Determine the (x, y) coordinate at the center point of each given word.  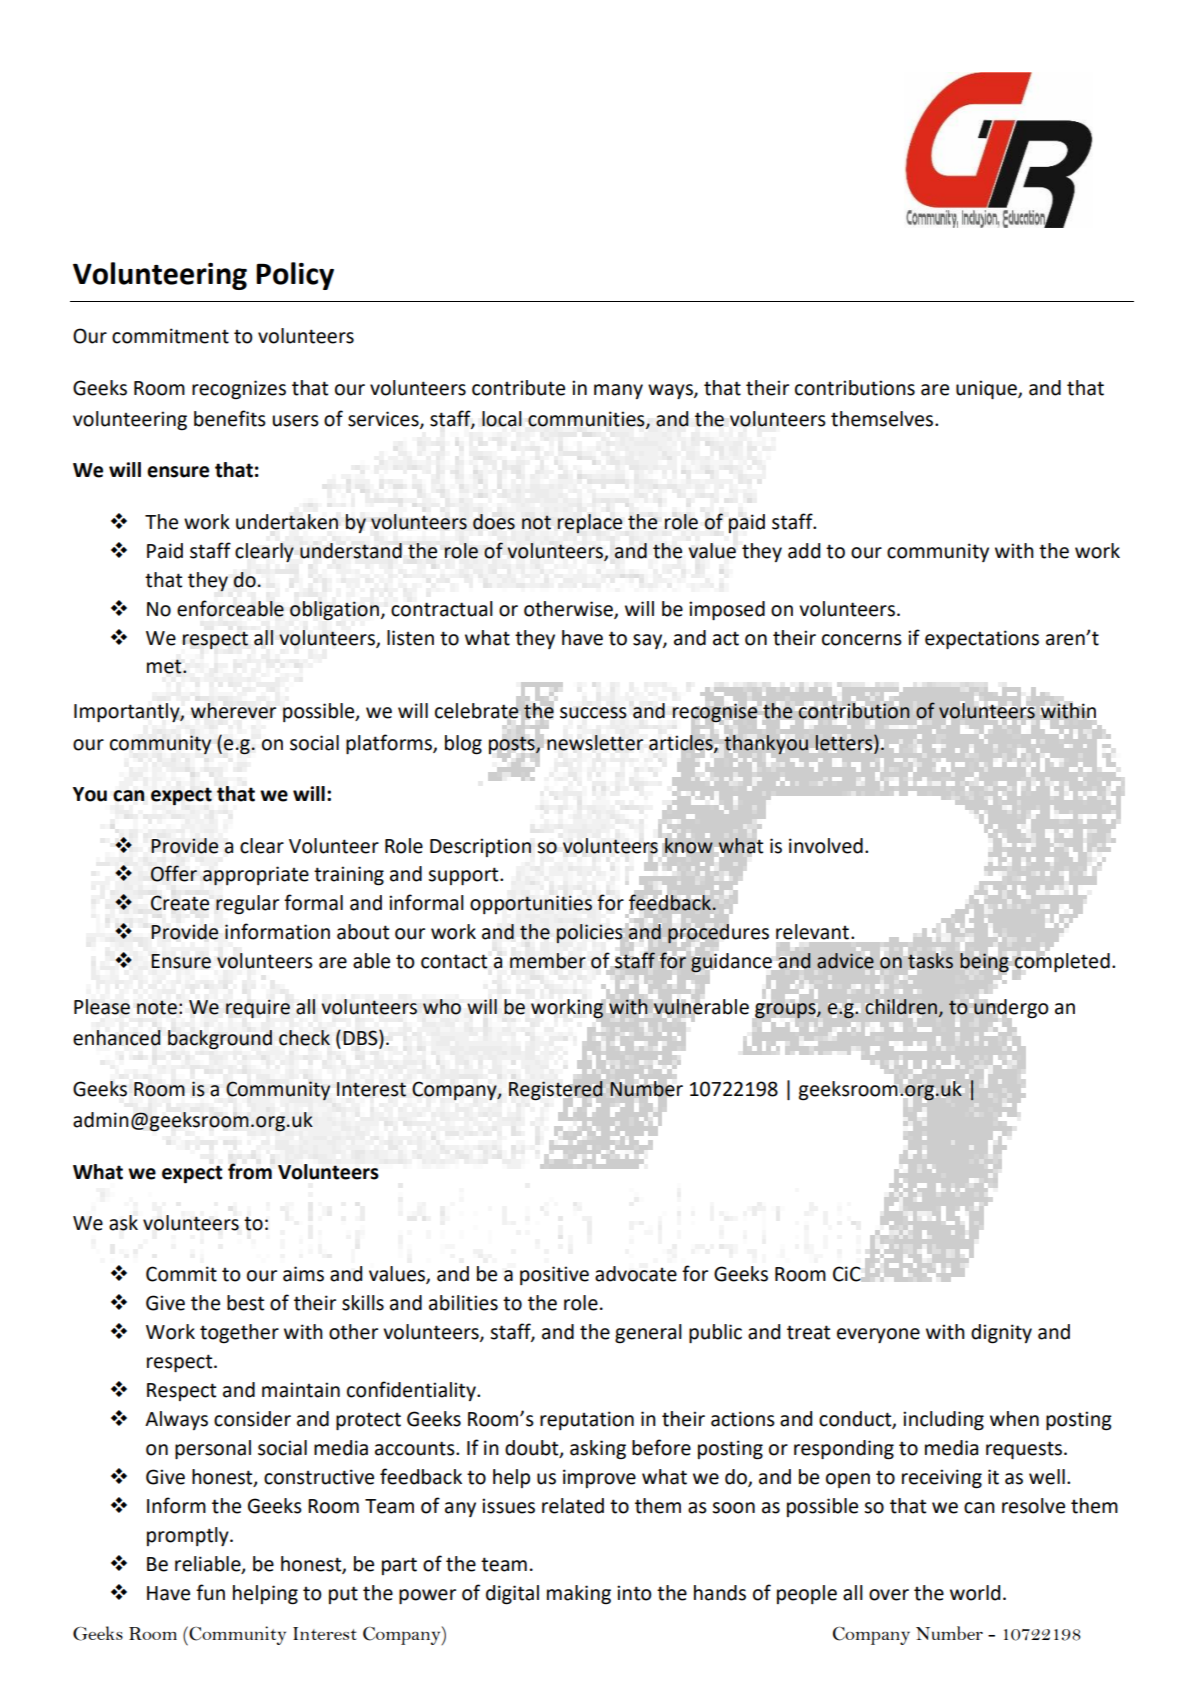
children (901, 1007)
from (250, 1171)
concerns (862, 640)
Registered (556, 1090)
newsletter (595, 743)
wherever (233, 711)
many (618, 391)
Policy (295, 276)
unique (987, 389)
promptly (189, 1536)
